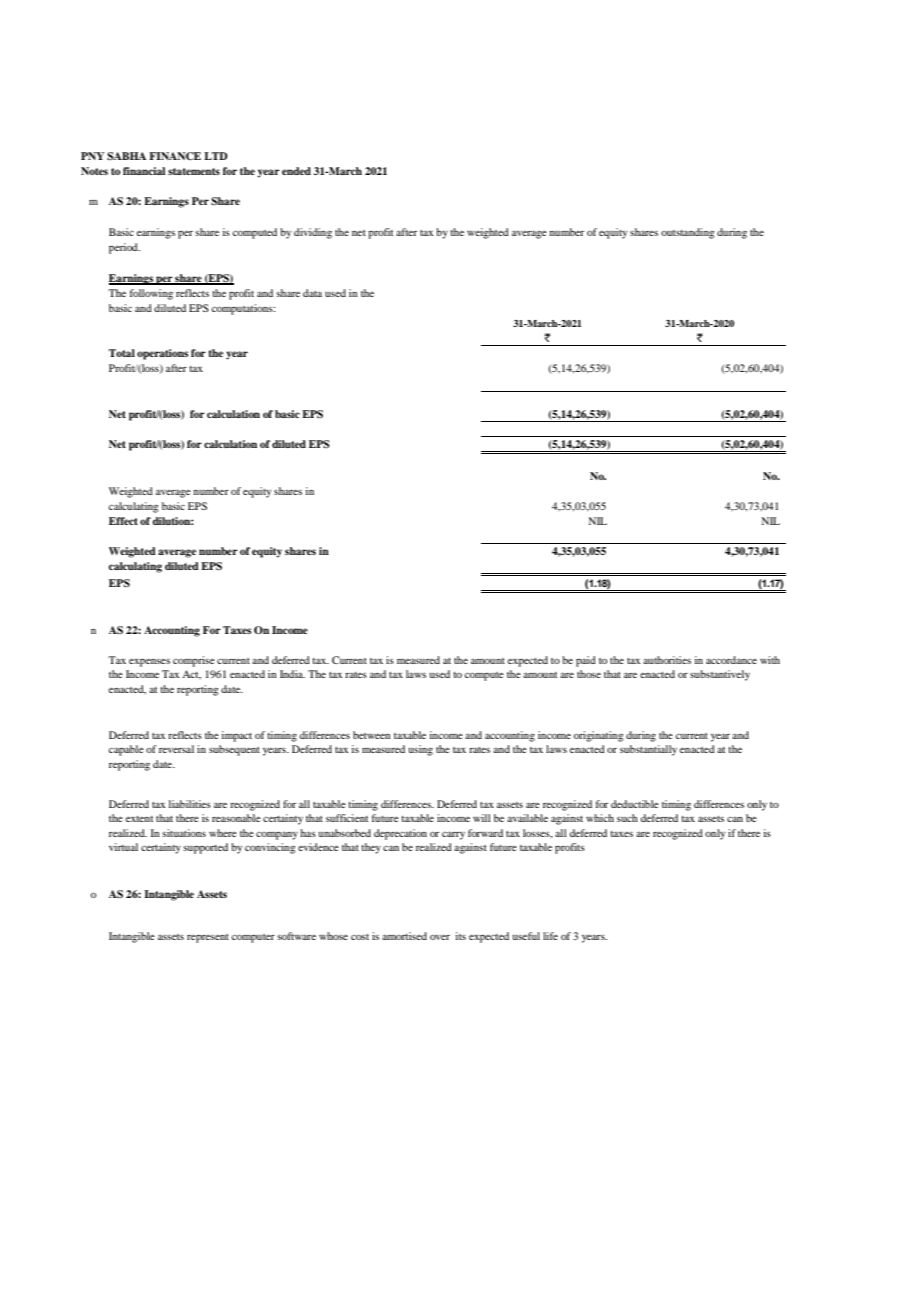 The height and width of the document is (1308, 924). I want to click on dividing, so click(313, 233).
